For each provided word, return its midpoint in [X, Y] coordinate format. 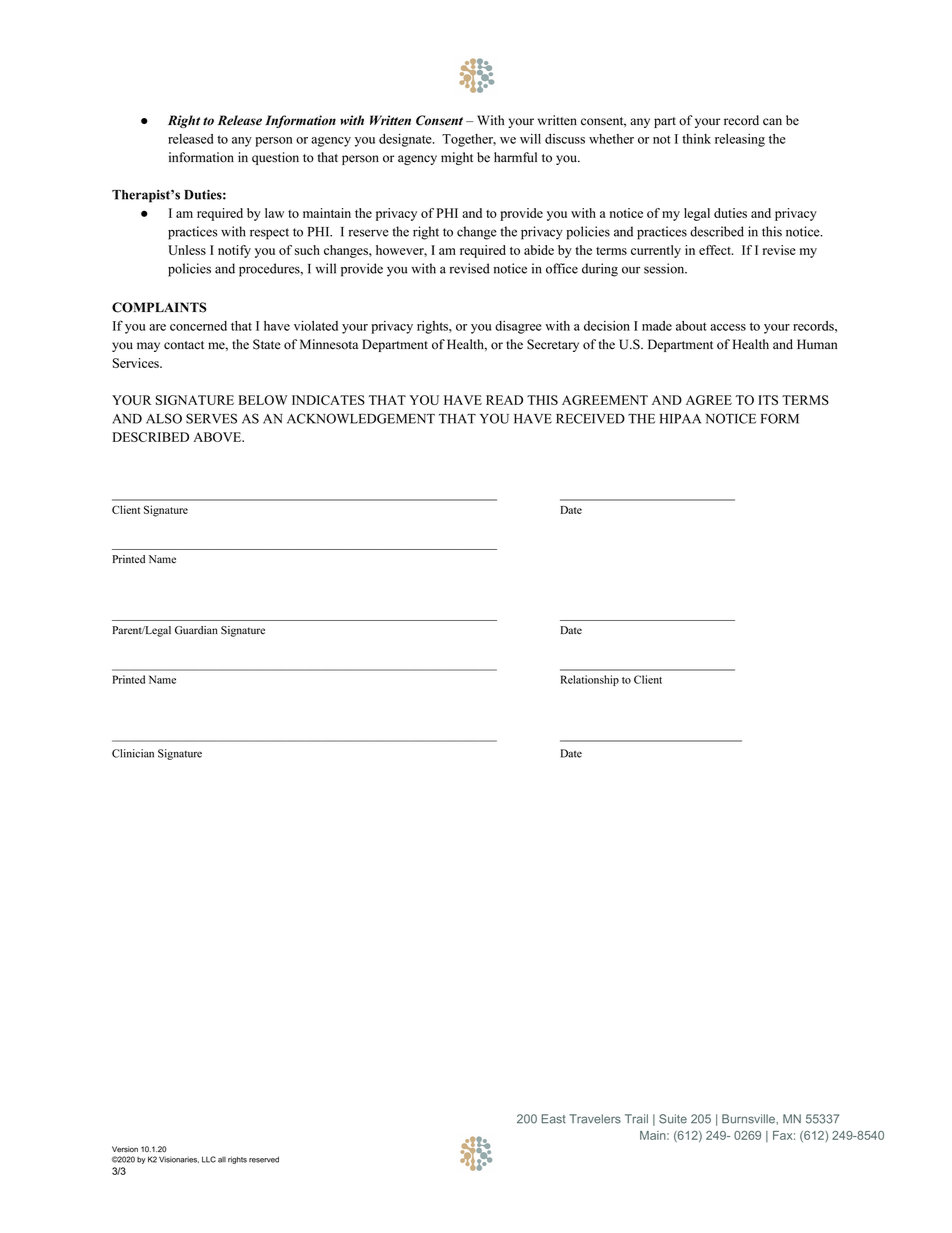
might [457, 158]
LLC [209, 1159]
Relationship [590, 680]
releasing [740, 140]
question [275, 158]
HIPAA [680, 419]
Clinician [133, 753]
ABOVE [218, 437]
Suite [673, 1119]
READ [504, 400]
